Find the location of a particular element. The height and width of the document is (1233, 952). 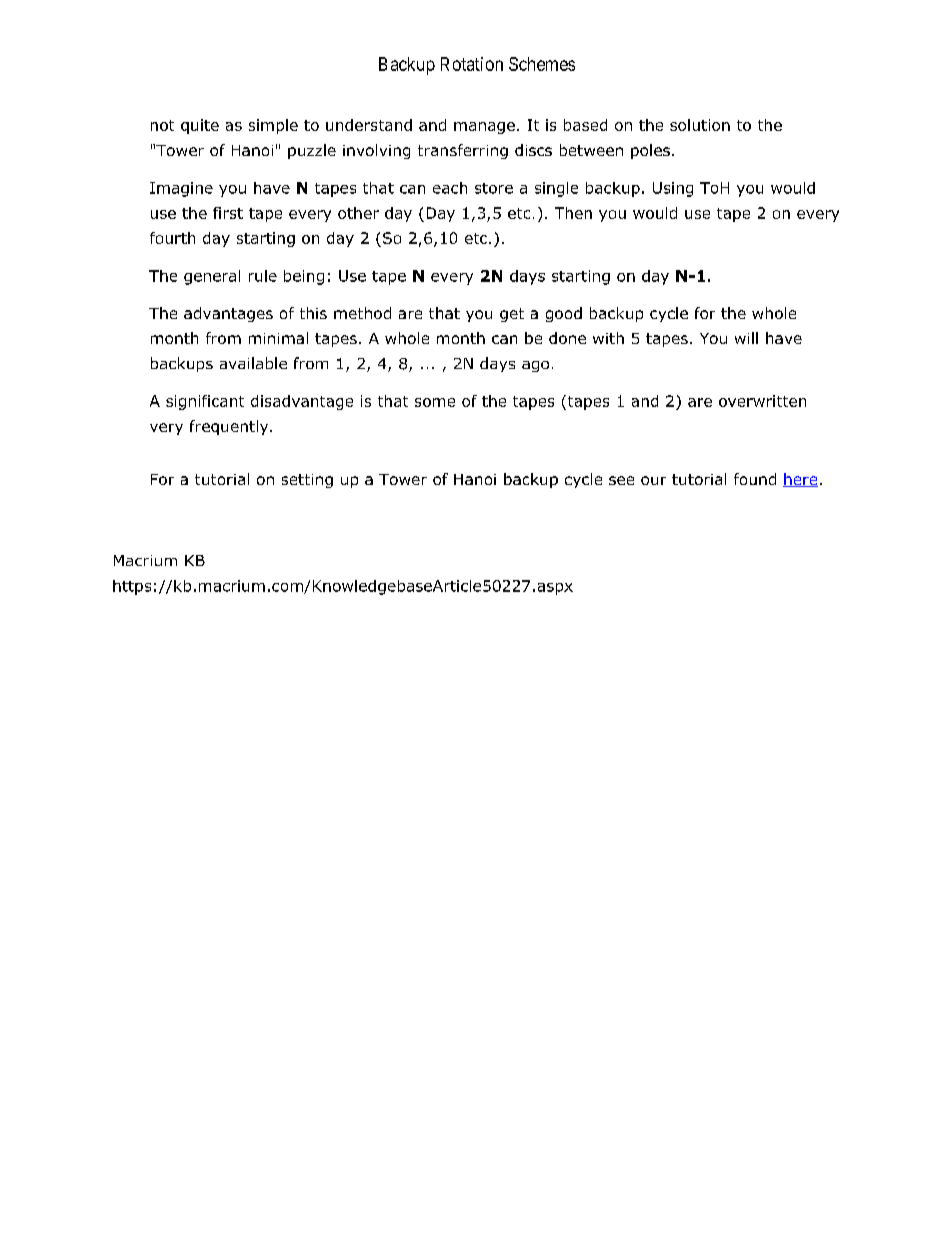

get is located at coordinates (512, 315).
